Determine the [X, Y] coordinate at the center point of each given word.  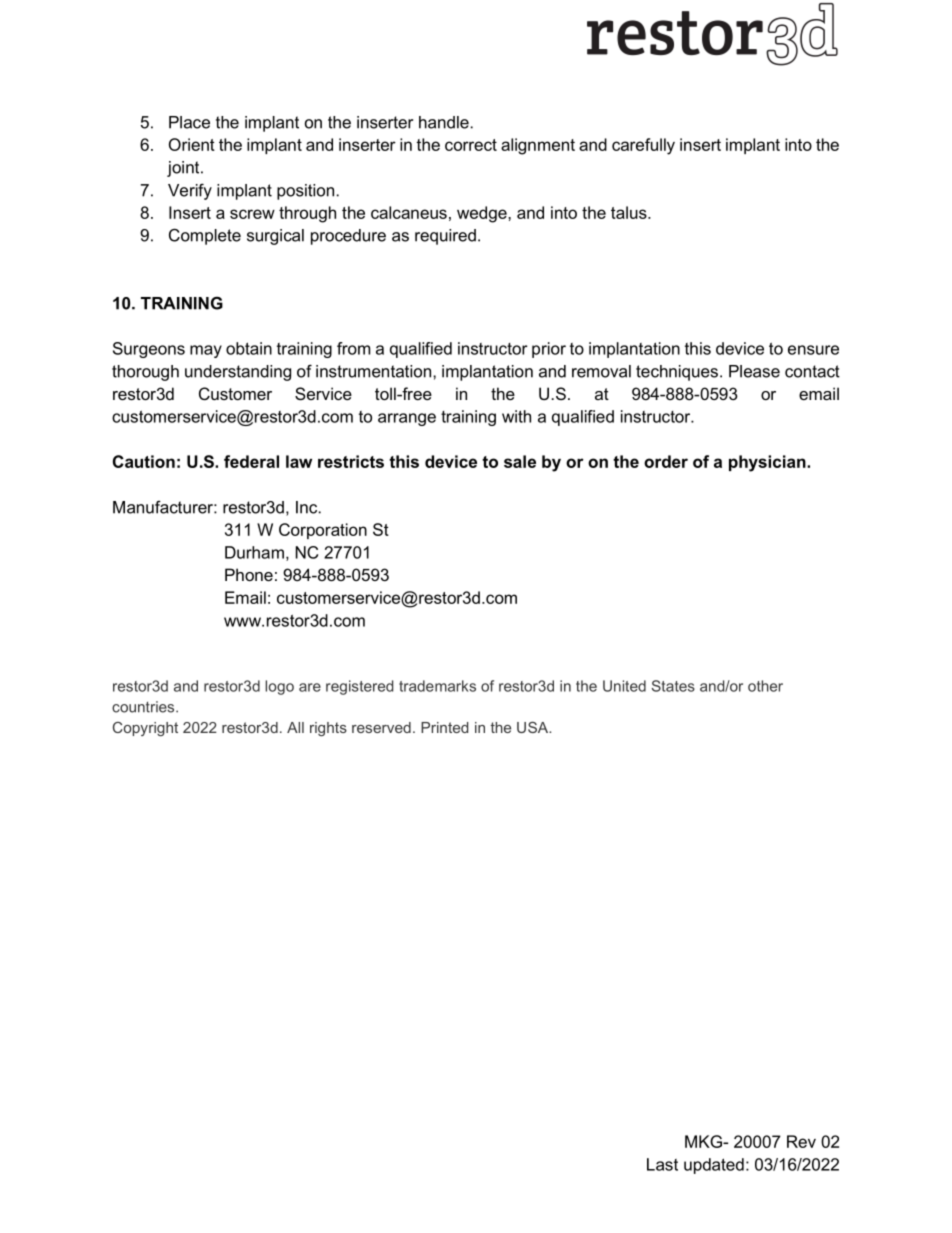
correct [471, 145]
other [765, 686]
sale [520, 461]
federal [251, 461]
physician [768, 463]
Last [662, 1164]
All [295, 727]
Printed [444, 727]
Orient [192, 144]
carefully [643, 146]
